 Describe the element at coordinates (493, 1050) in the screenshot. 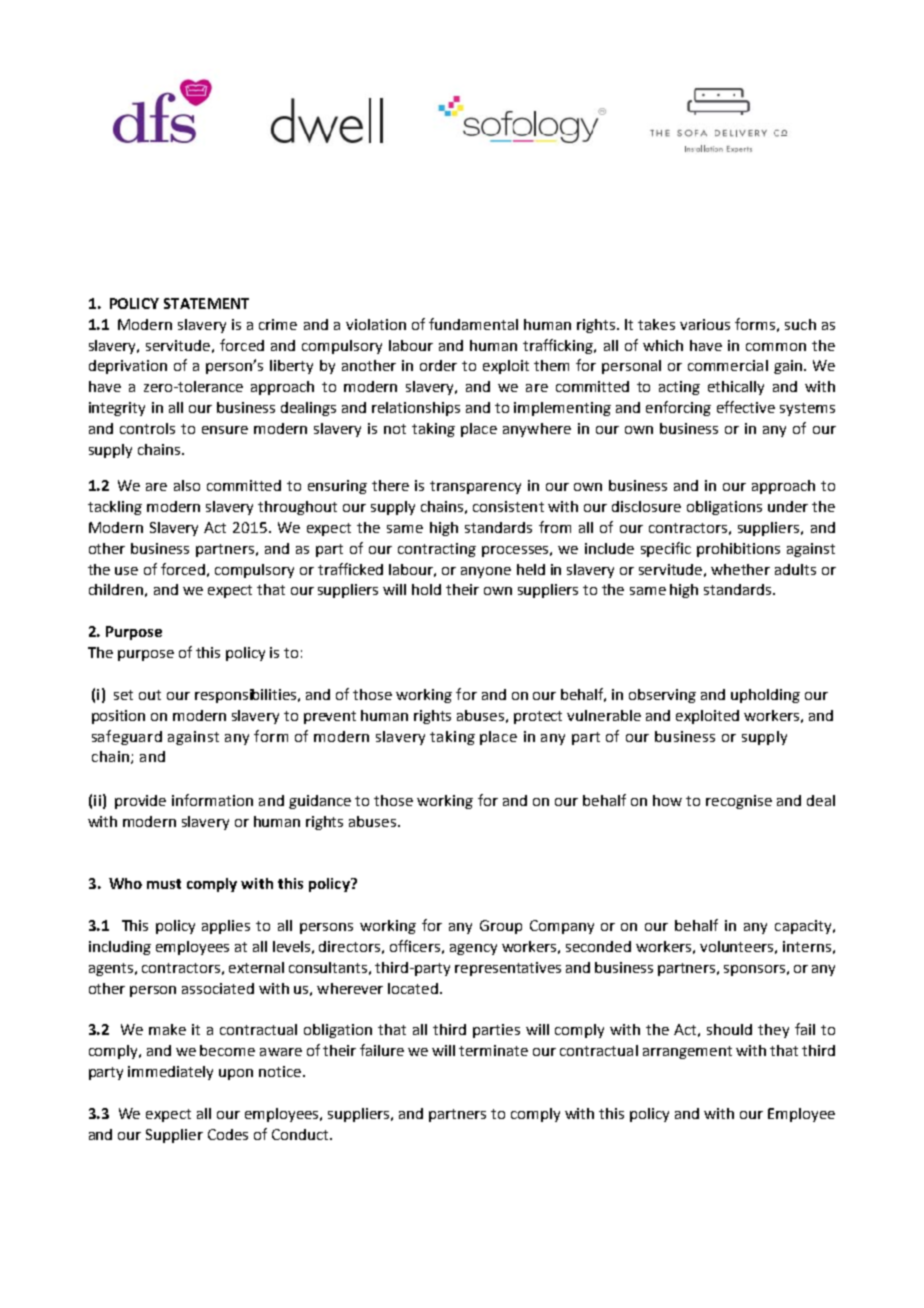

I see `terminate` at that location.
